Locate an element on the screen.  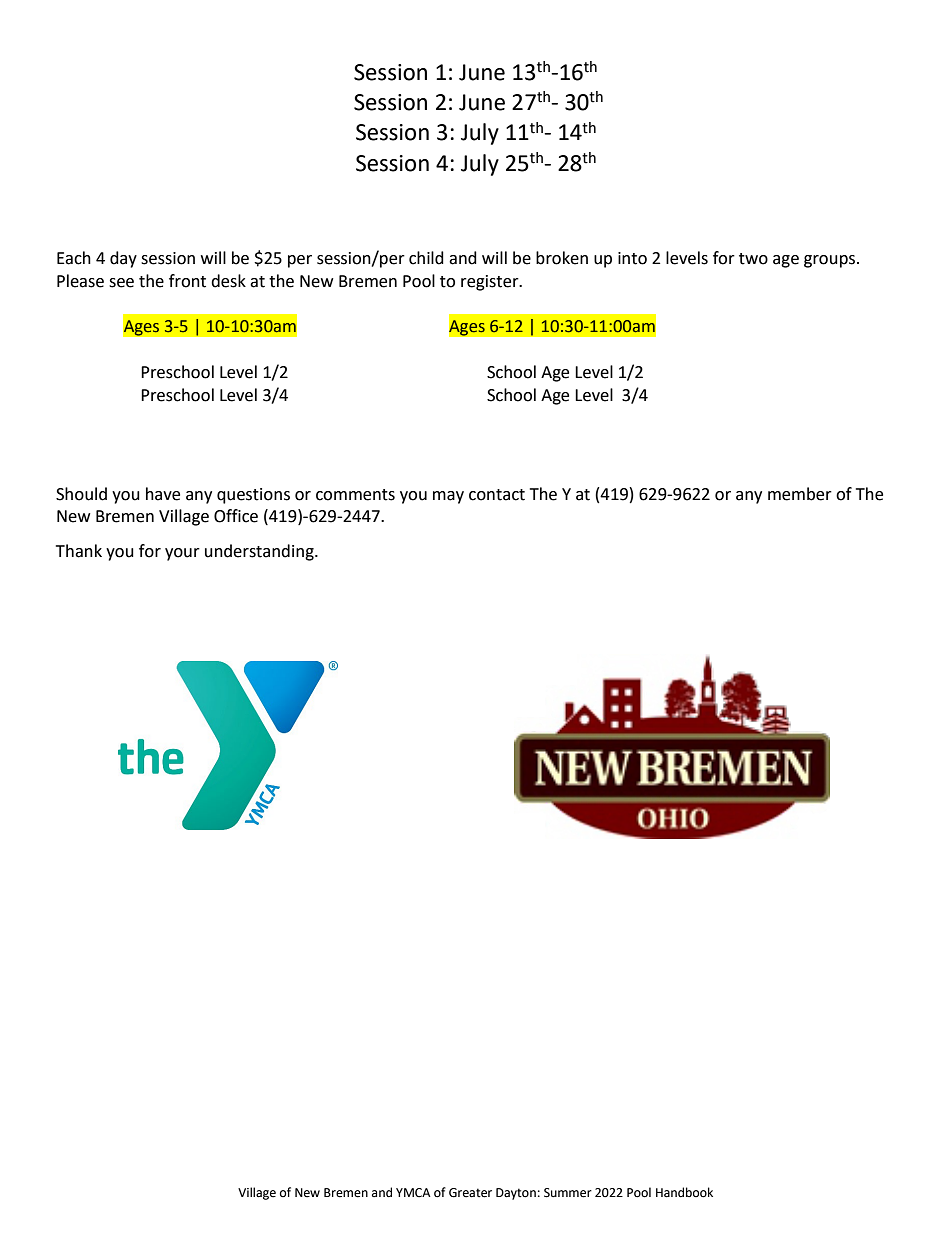
member is located at coordinates (800, 494).
